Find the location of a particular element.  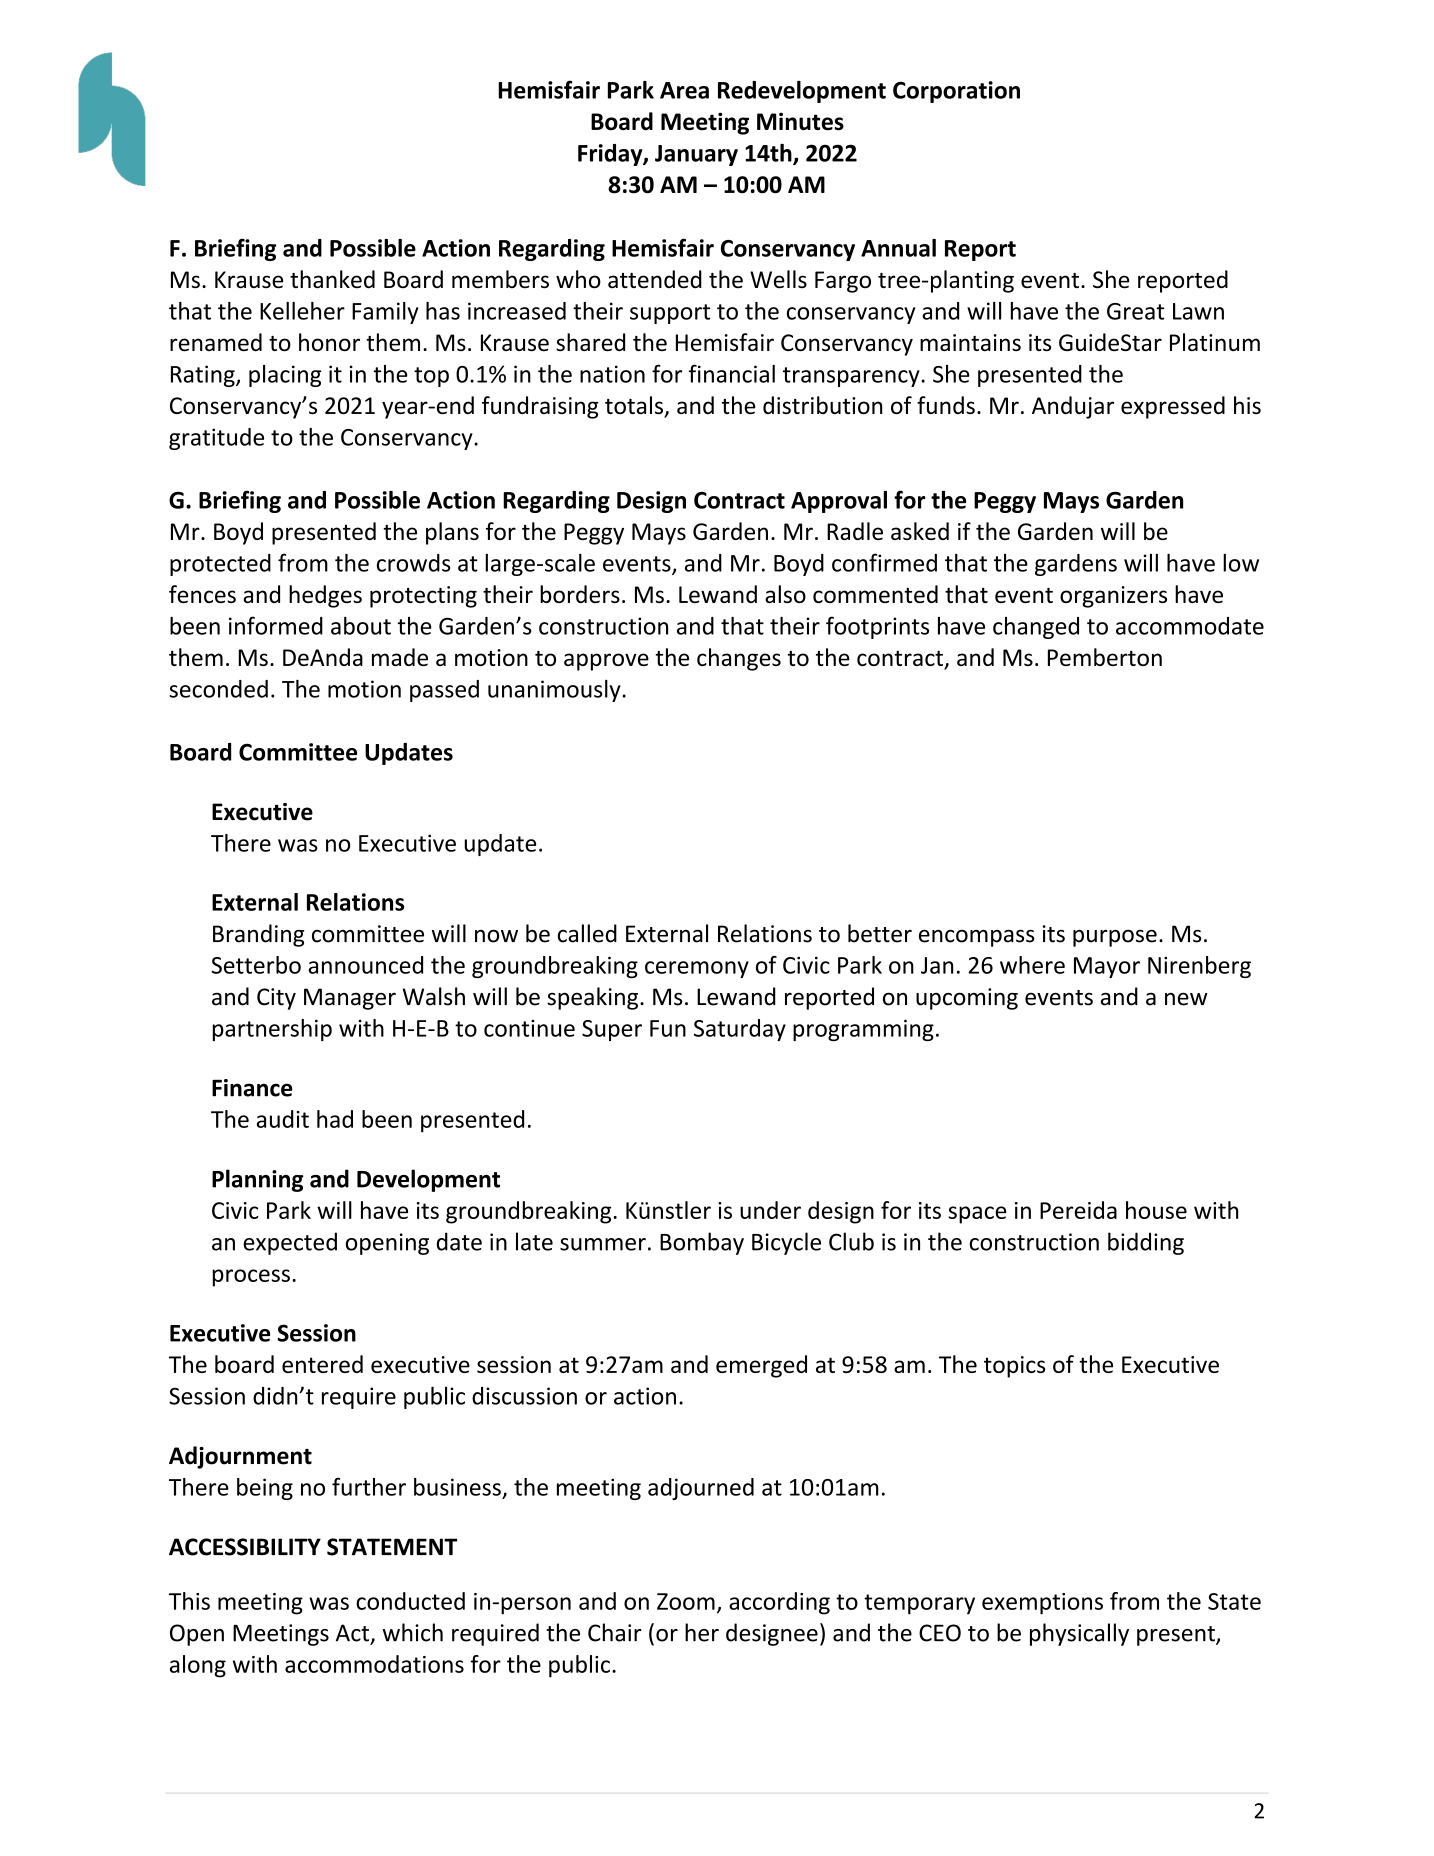

seconded is located at coordinates (218, 689).
